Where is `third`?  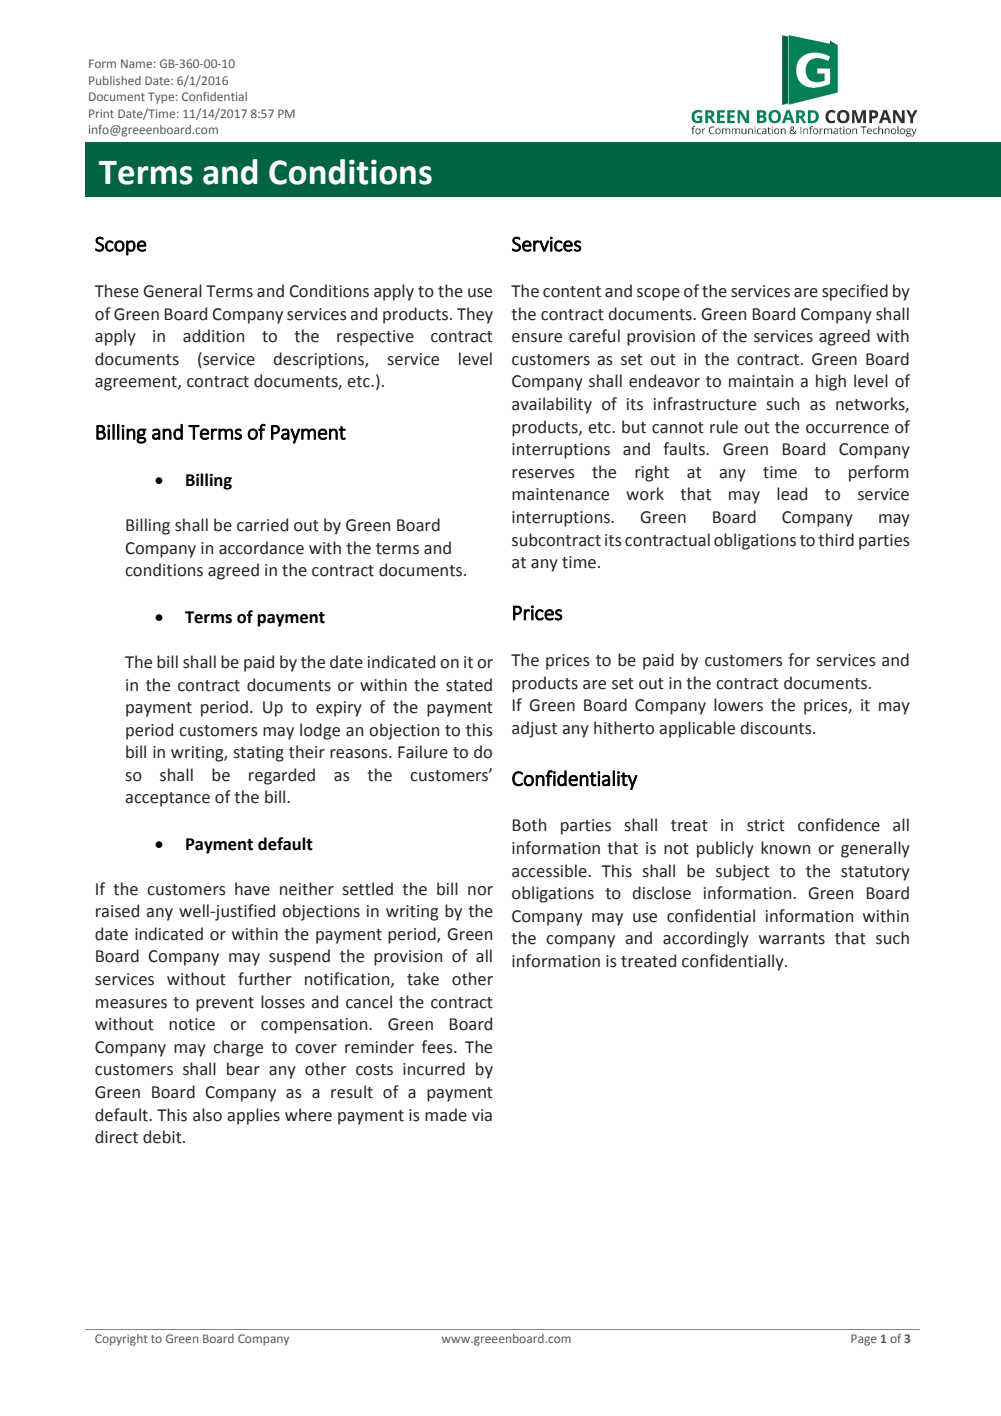 third is located at coordinates (836, 540).
